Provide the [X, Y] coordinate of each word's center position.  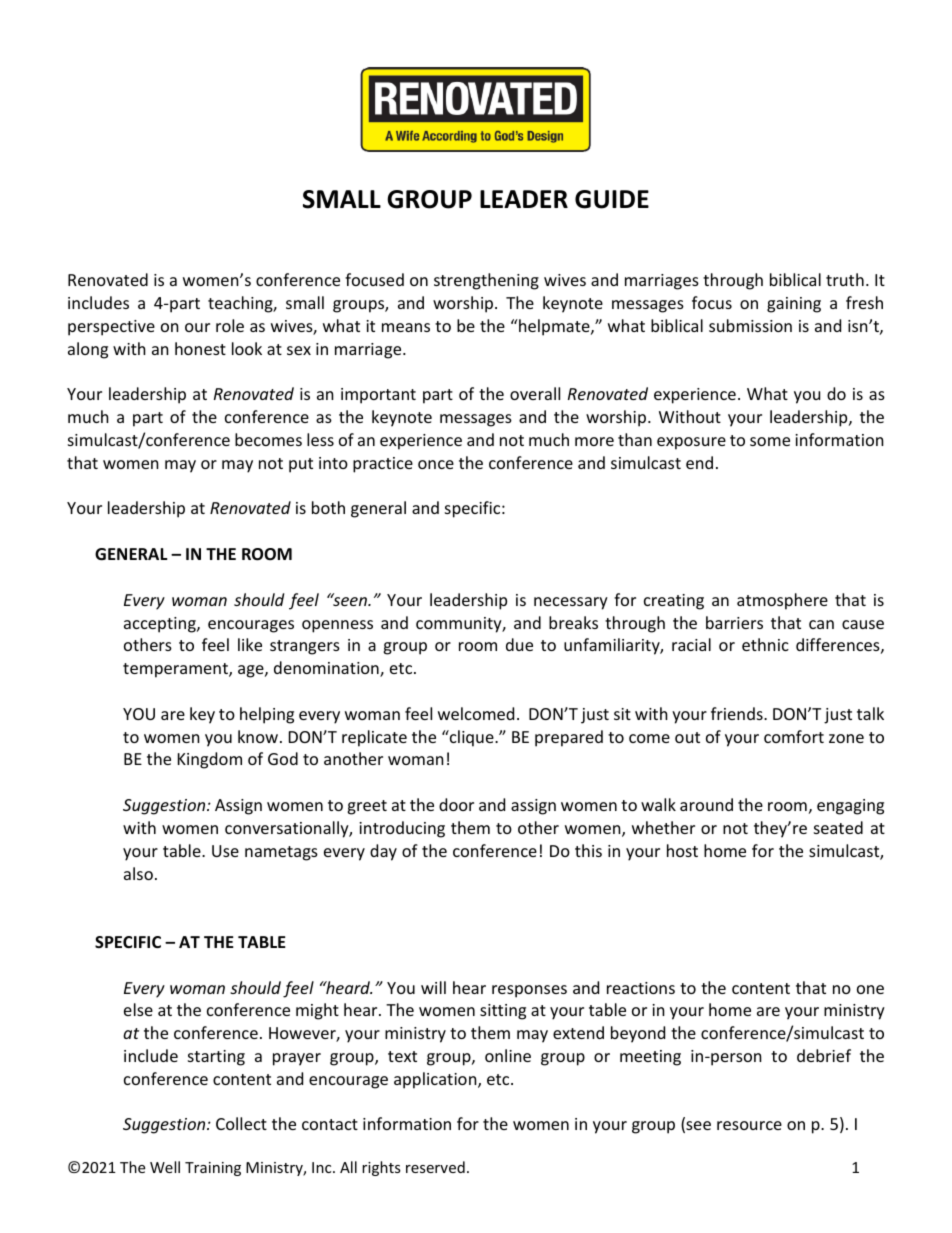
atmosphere [782, 601]
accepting [161, 625]
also [138, 873]
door [456, 804]
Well [165, 1167]
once [436, 464]
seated [838, 827]
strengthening [486, 281]
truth [845, 279]
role [230, 325]
